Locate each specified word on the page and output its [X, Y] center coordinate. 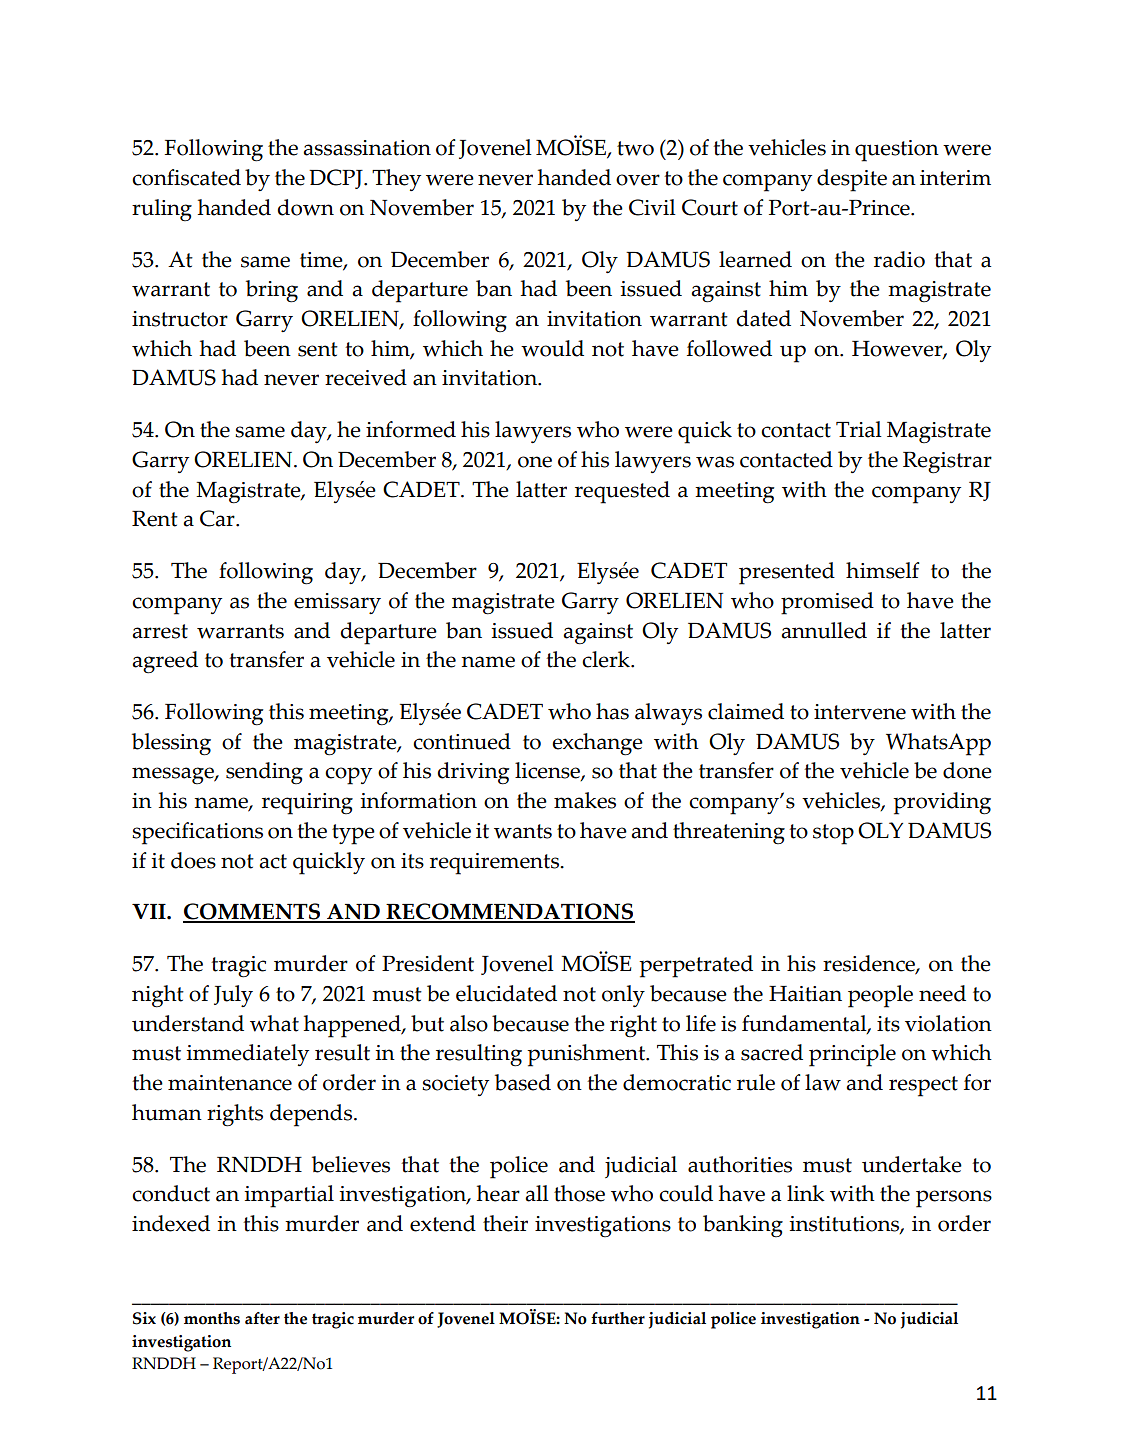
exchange [597, 744]
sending [264, 773]
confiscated [186, 177]
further [618, 1318]
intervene [860, 712]
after [262, 1318]
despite [852, 180]
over [638, 180]
